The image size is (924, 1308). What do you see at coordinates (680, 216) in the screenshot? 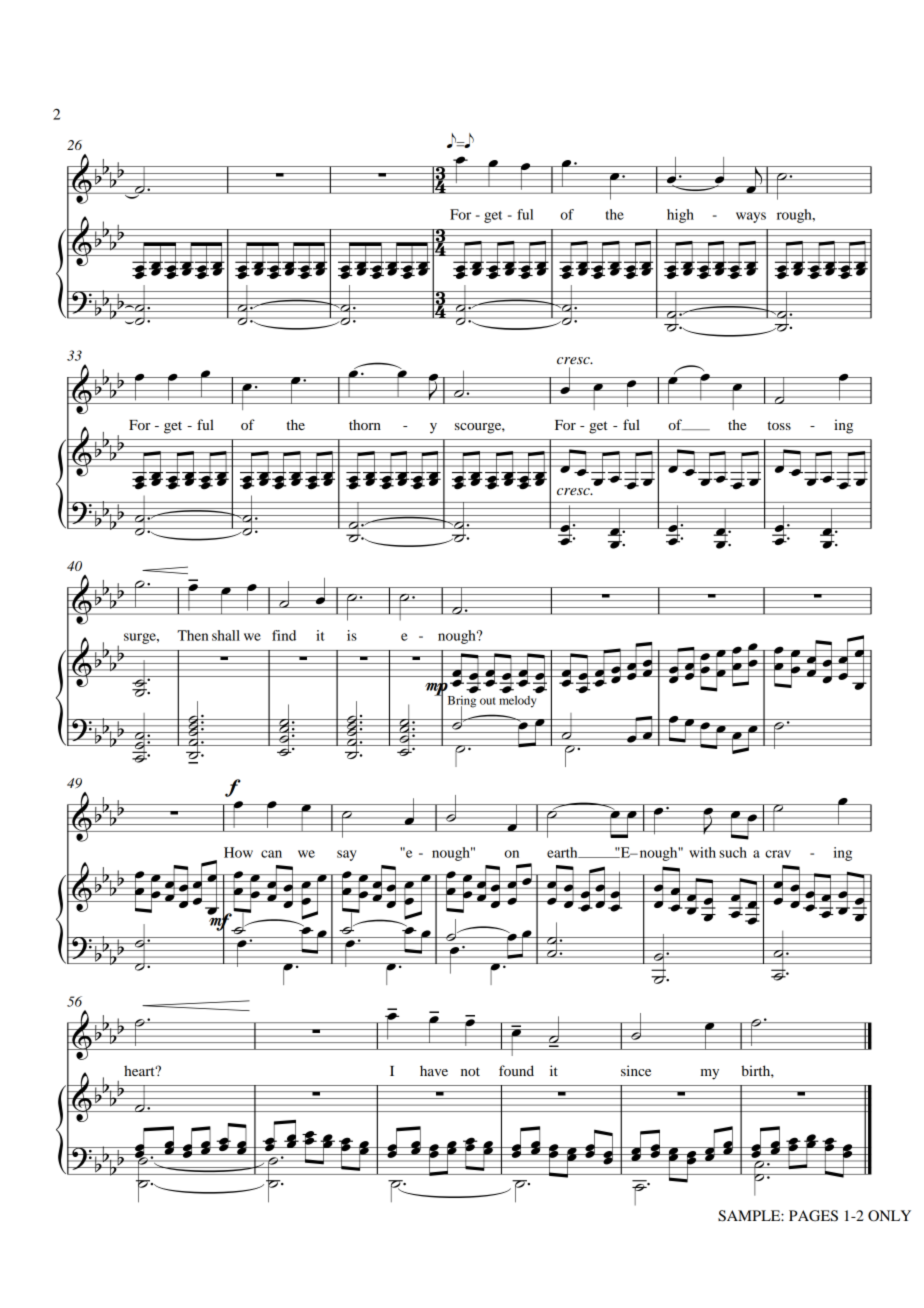
I see `high` at bounding box center [680, 216].
